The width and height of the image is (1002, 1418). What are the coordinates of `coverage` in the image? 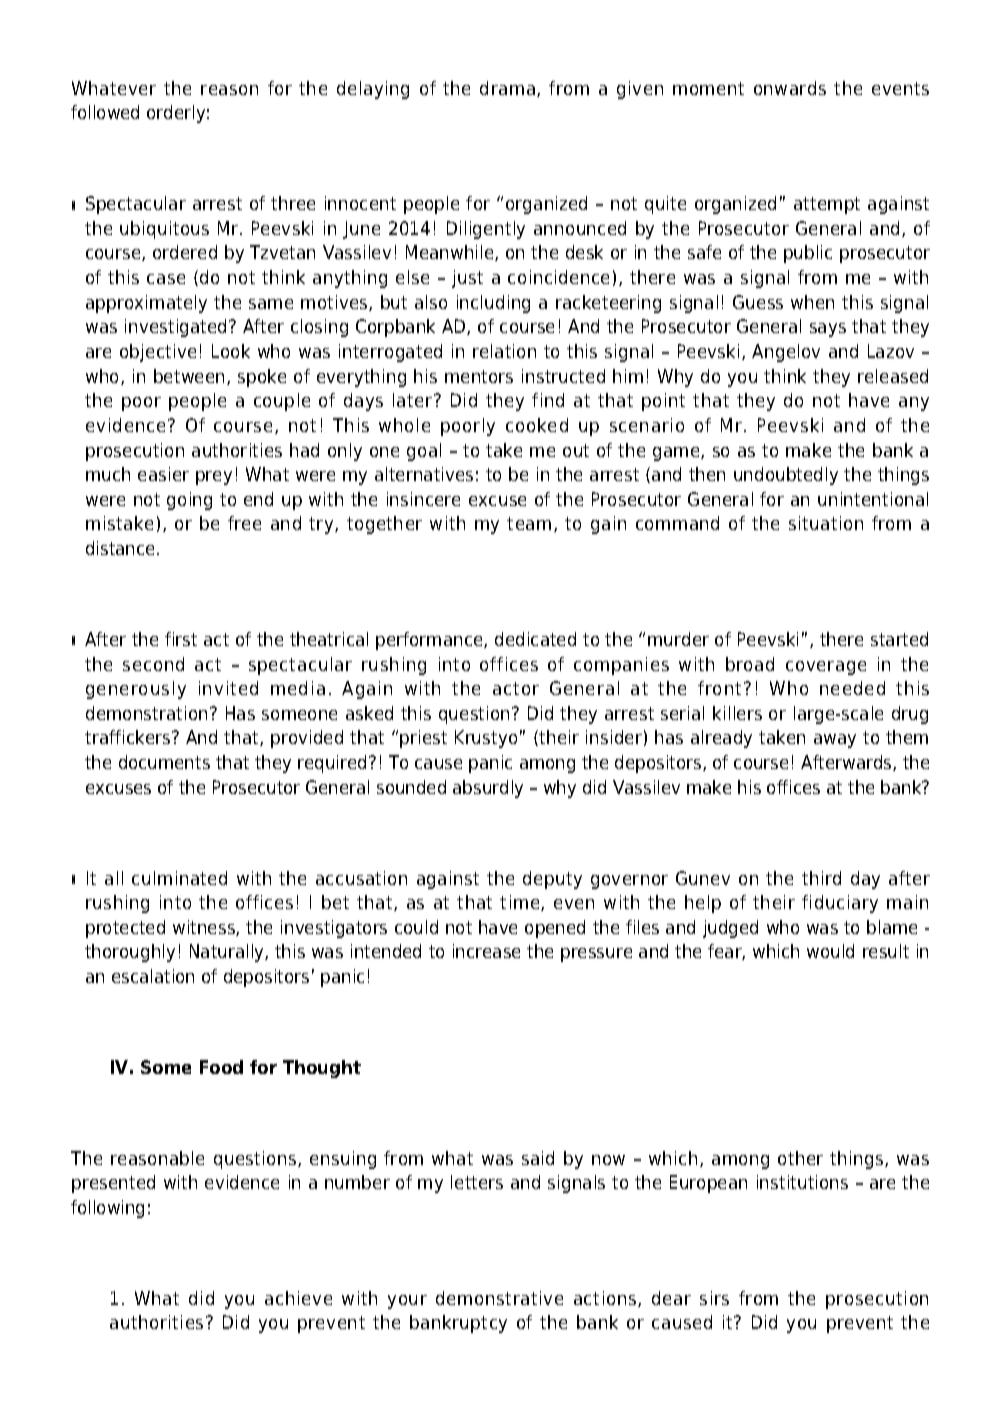 It's located at (826, 668).
